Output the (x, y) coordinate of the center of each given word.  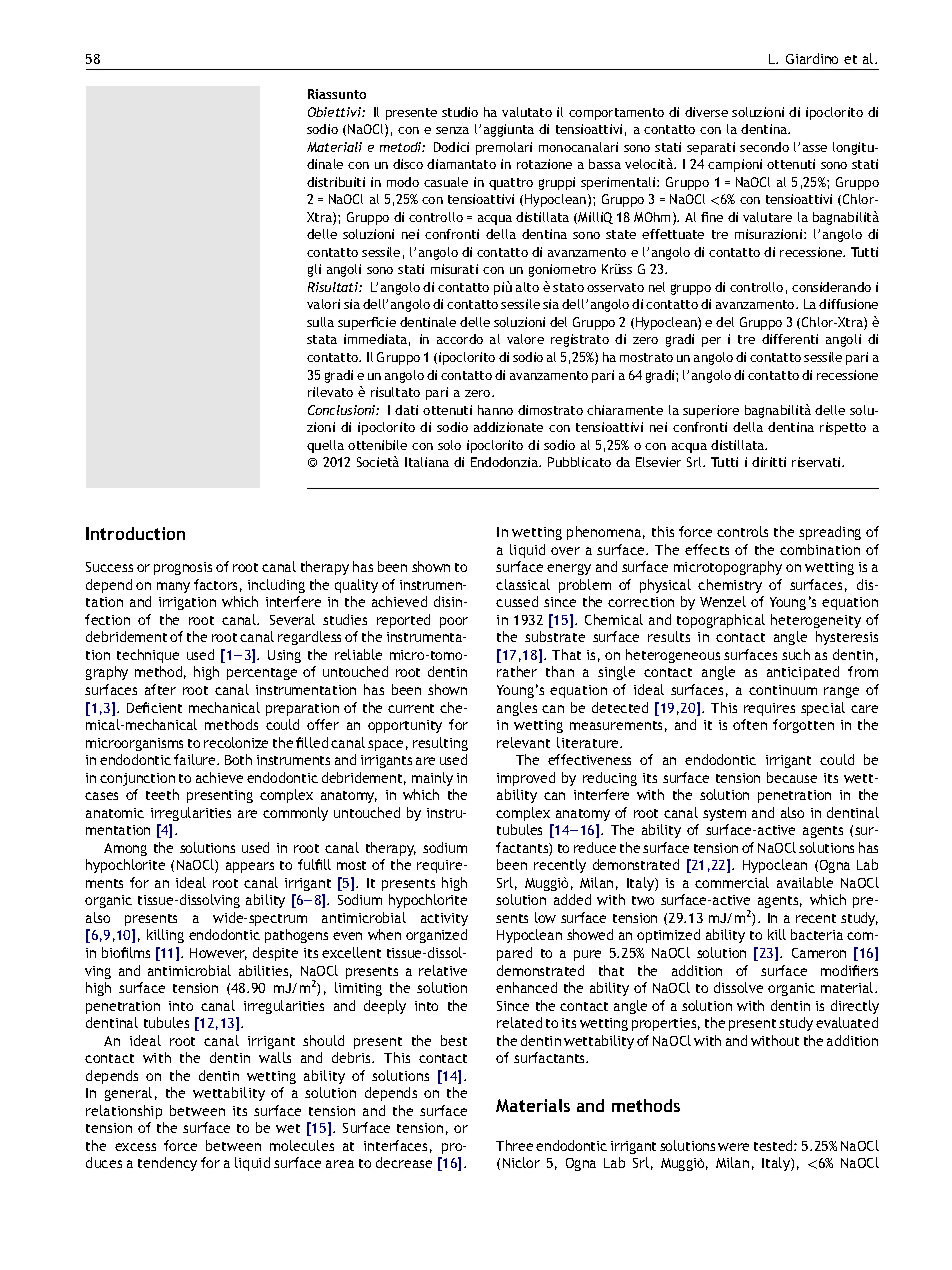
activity (444, 919)
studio (460, 112)
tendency (167, 1164)
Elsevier (658, 462)
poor (454, 622)
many (173, 587)
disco (408, 164)
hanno (495, 410)
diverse (706, 112)
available (805, 882)
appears (250, 867)
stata (322, 339)
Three (514, 1145)
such (796, 654)
